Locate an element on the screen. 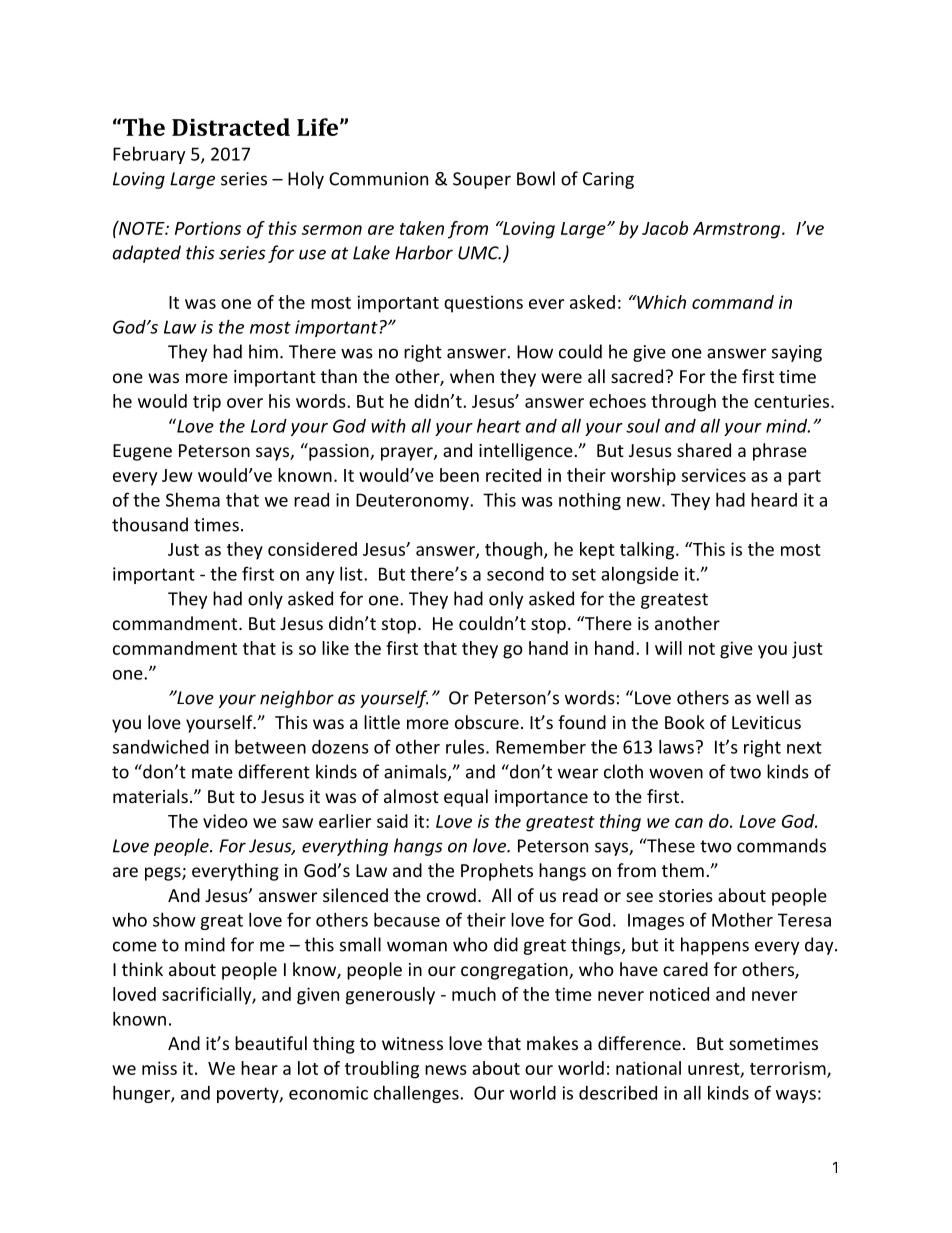  second is located at coordinates (515, 574).
